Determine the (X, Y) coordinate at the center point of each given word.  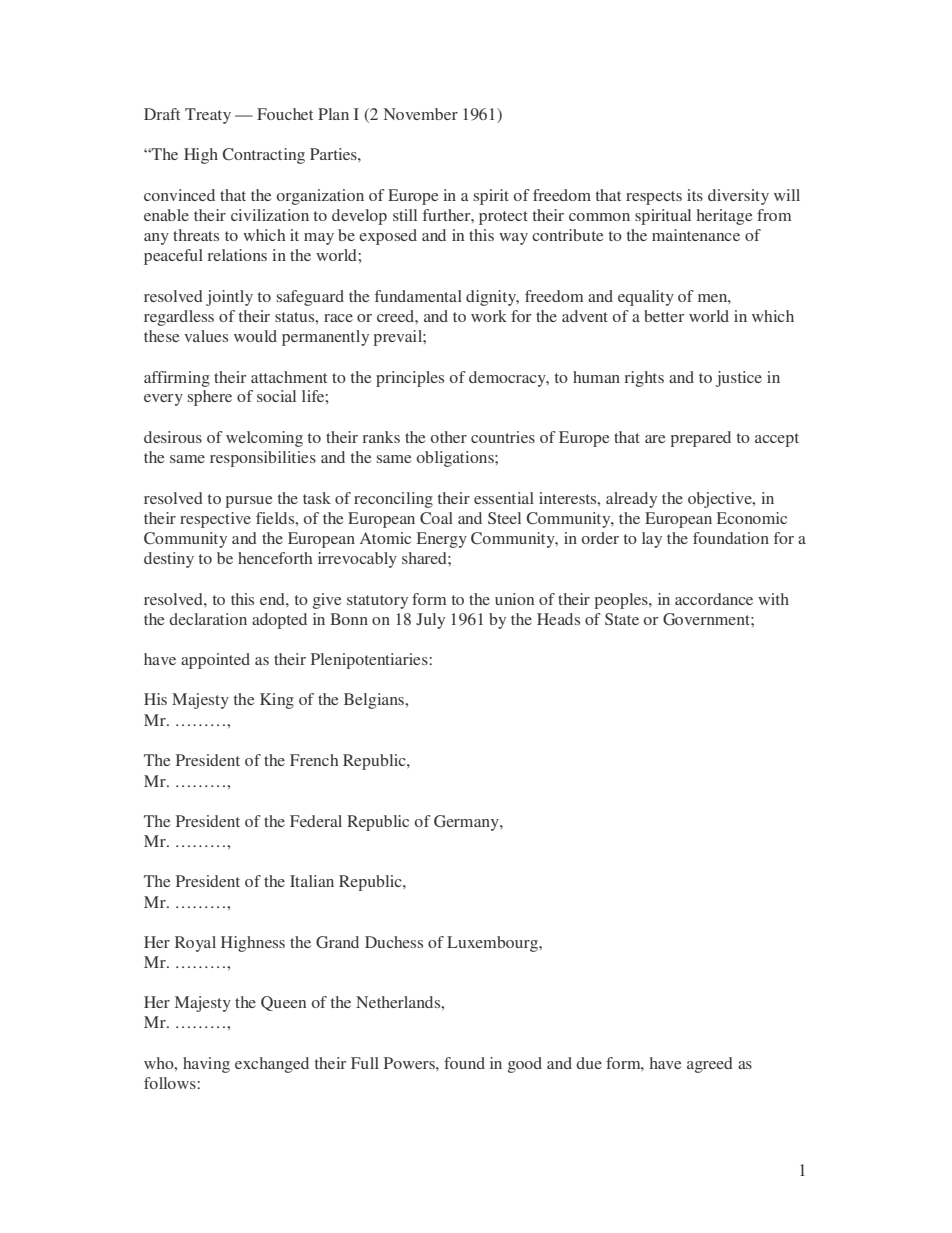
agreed (710, 1065)
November (421, 114)
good (525, 1065)
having (206, 1065)
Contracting (263, 156)
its (695, 195)
